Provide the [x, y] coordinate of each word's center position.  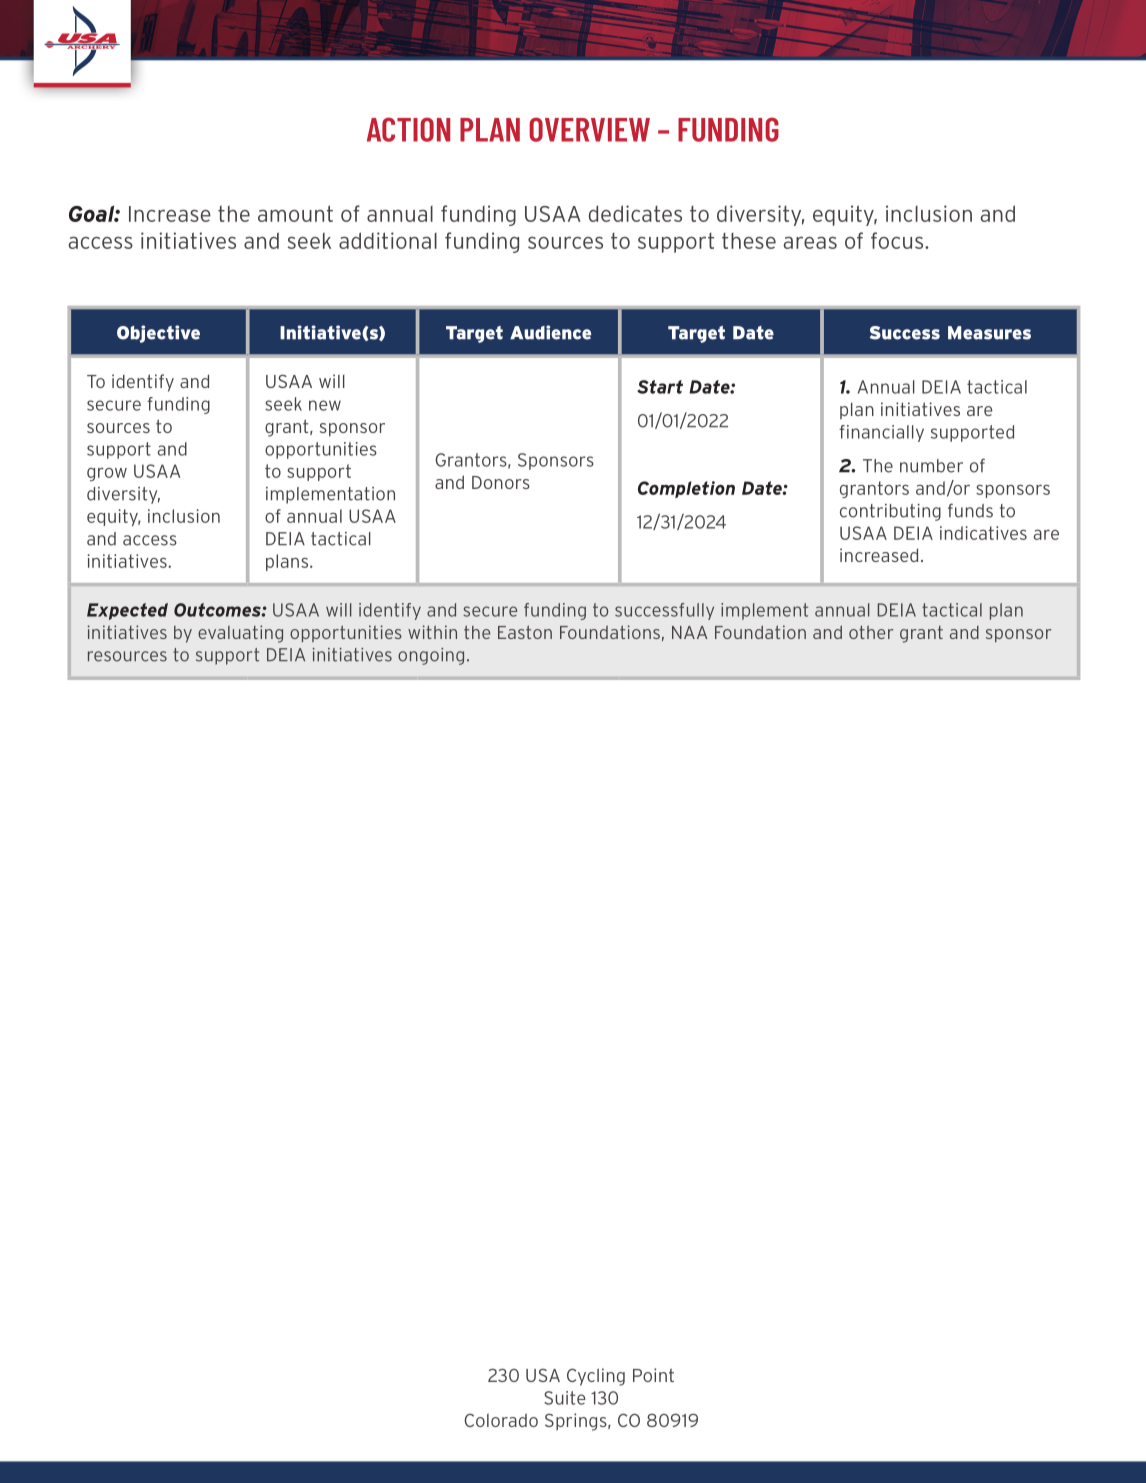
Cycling [596, 1377]
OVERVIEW [589, 129]
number [931, 466]
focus [898, 240]
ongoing [431, 656]
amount [295, 213]
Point [653, 1375]
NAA [689, 632]
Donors [501, 482]
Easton [525, 632]
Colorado [501, 1420]
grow [107, 475]
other [871, 632]
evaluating [240, 634]
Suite [565, 1398]
